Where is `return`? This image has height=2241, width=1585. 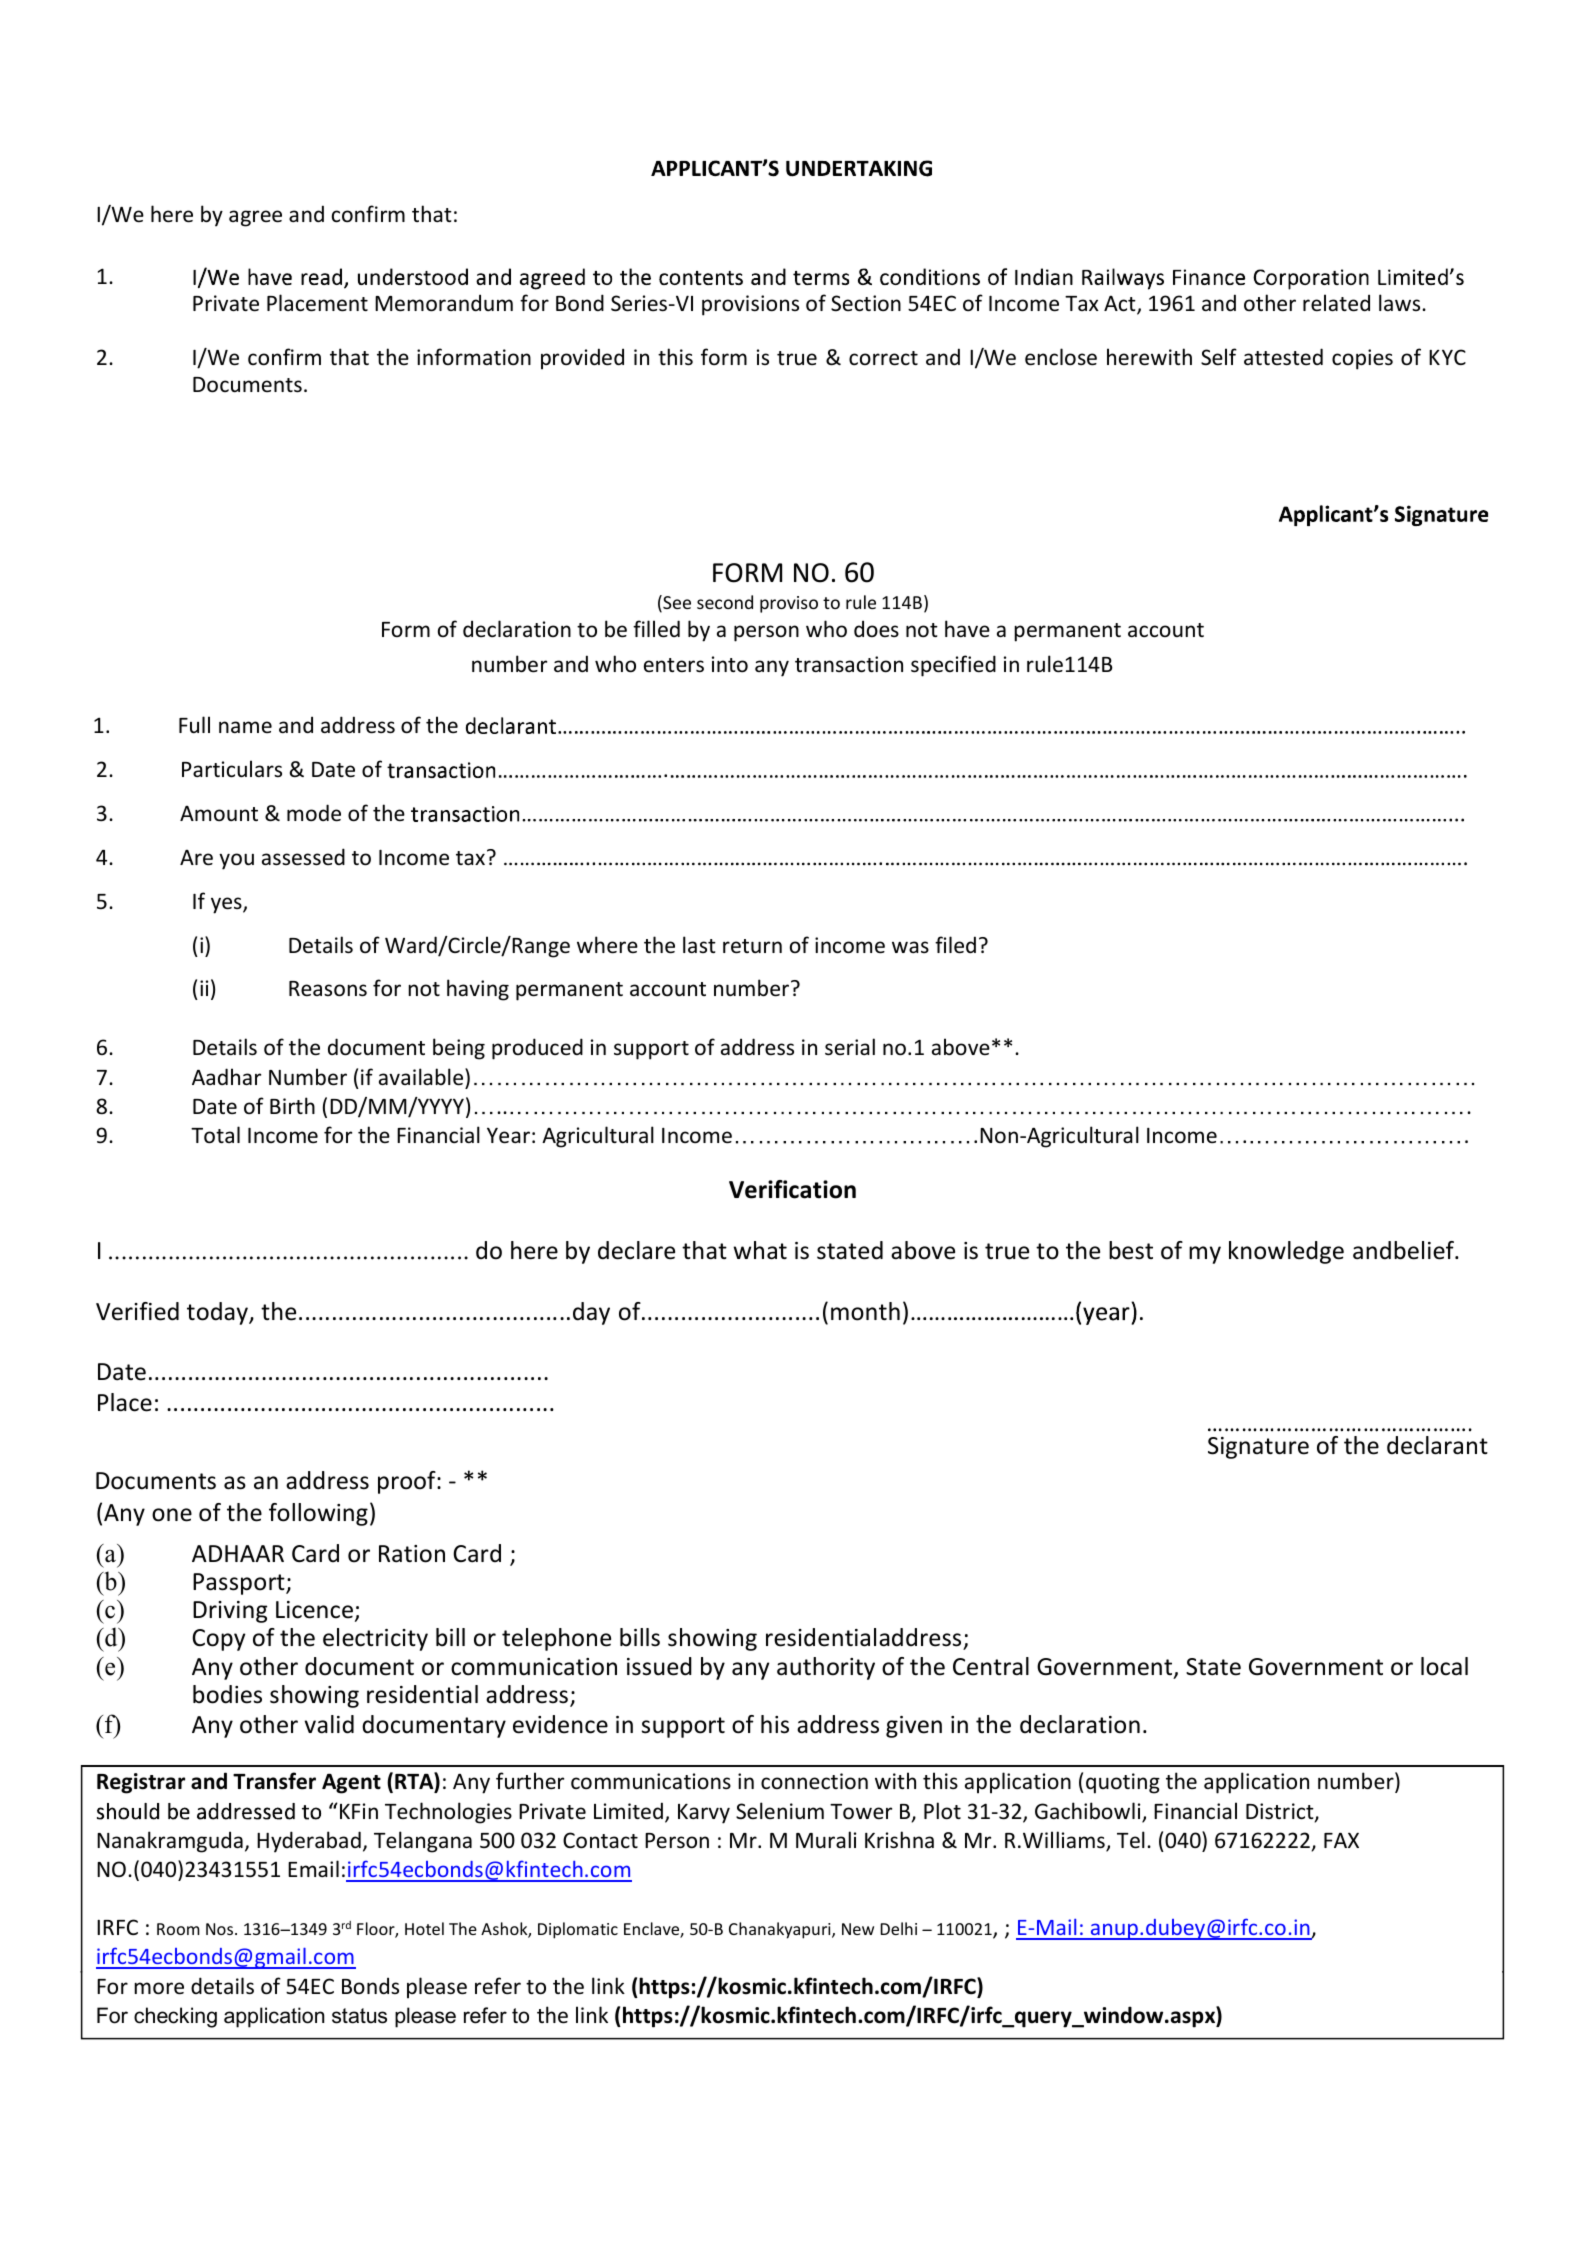
return is located at coordinates (752, 946).
